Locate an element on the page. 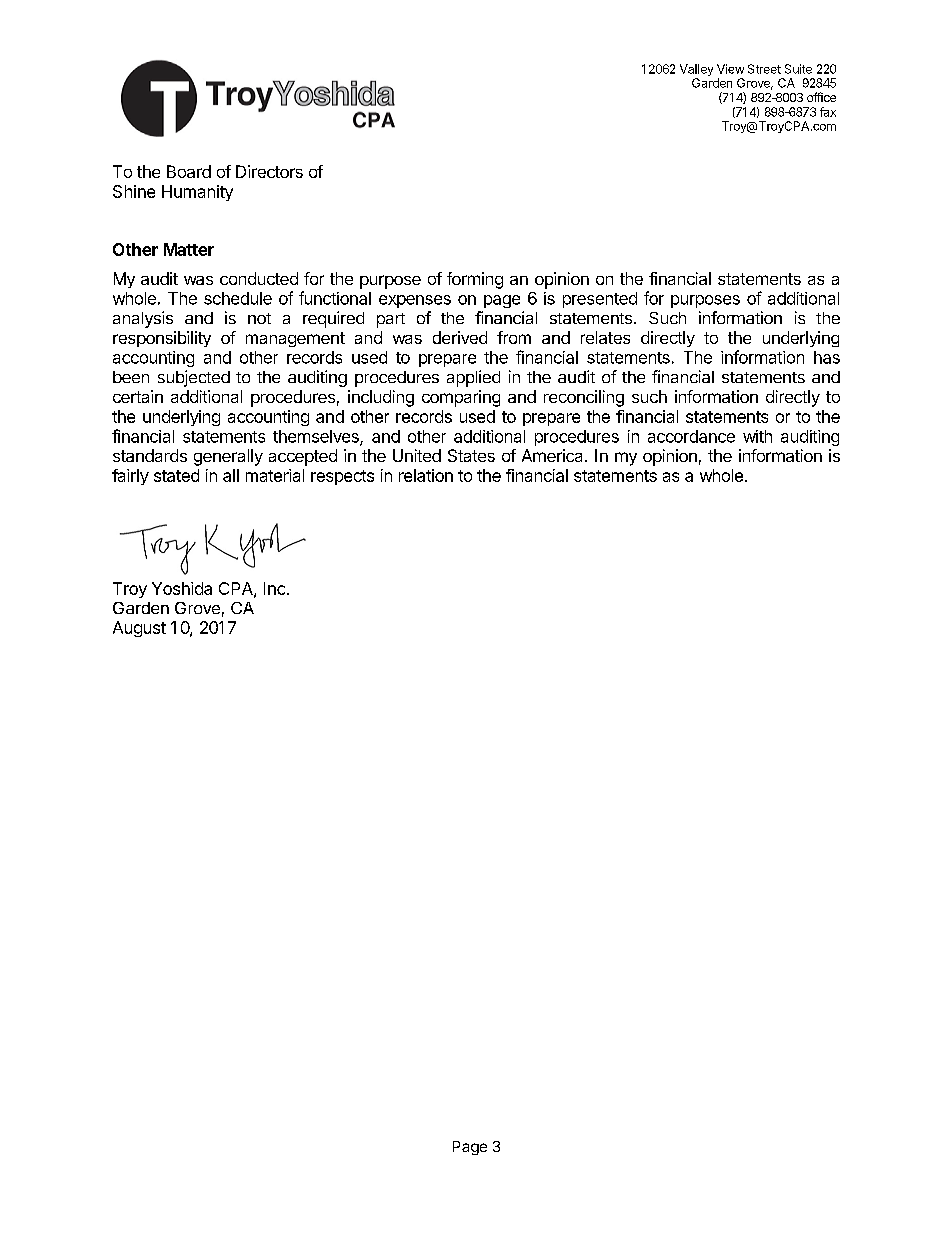 Image resolution: width=952 pixels, height=1233 pixels. View is located at coordinates (730, 69).
